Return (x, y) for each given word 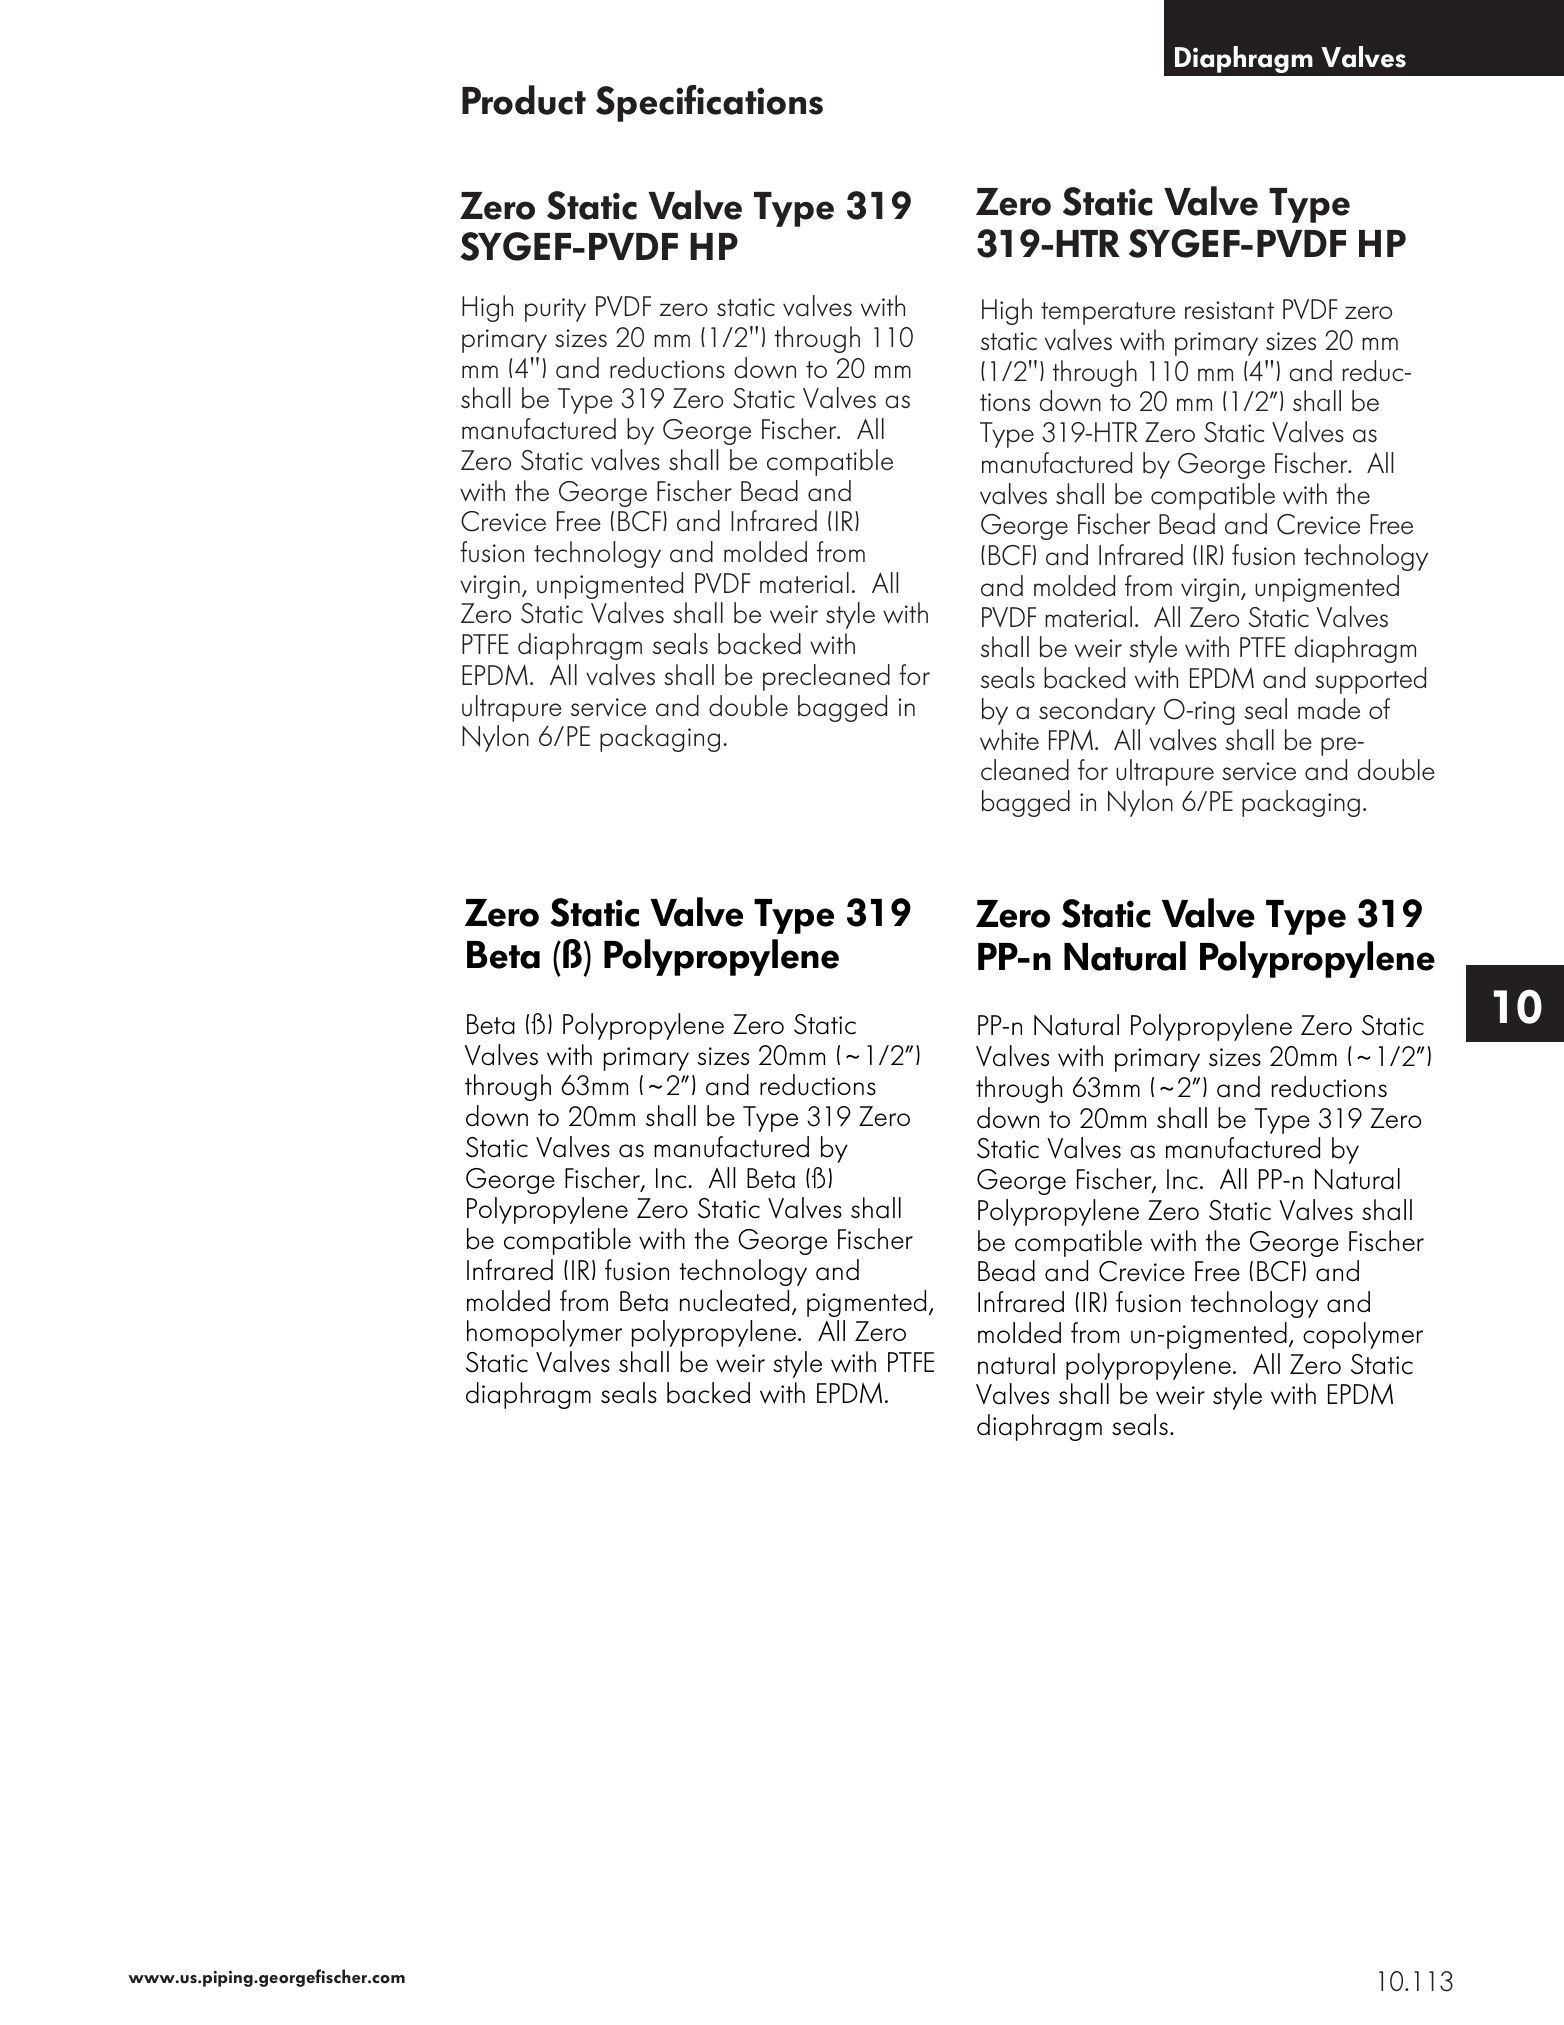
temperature (1108, 313)
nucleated (734, 1301)
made (1329, 709)
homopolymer (544, 1333)
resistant (1229, 310)
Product (524, 100)
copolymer (1363, 1335)
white (1009, 740)
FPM (1071, 740)
